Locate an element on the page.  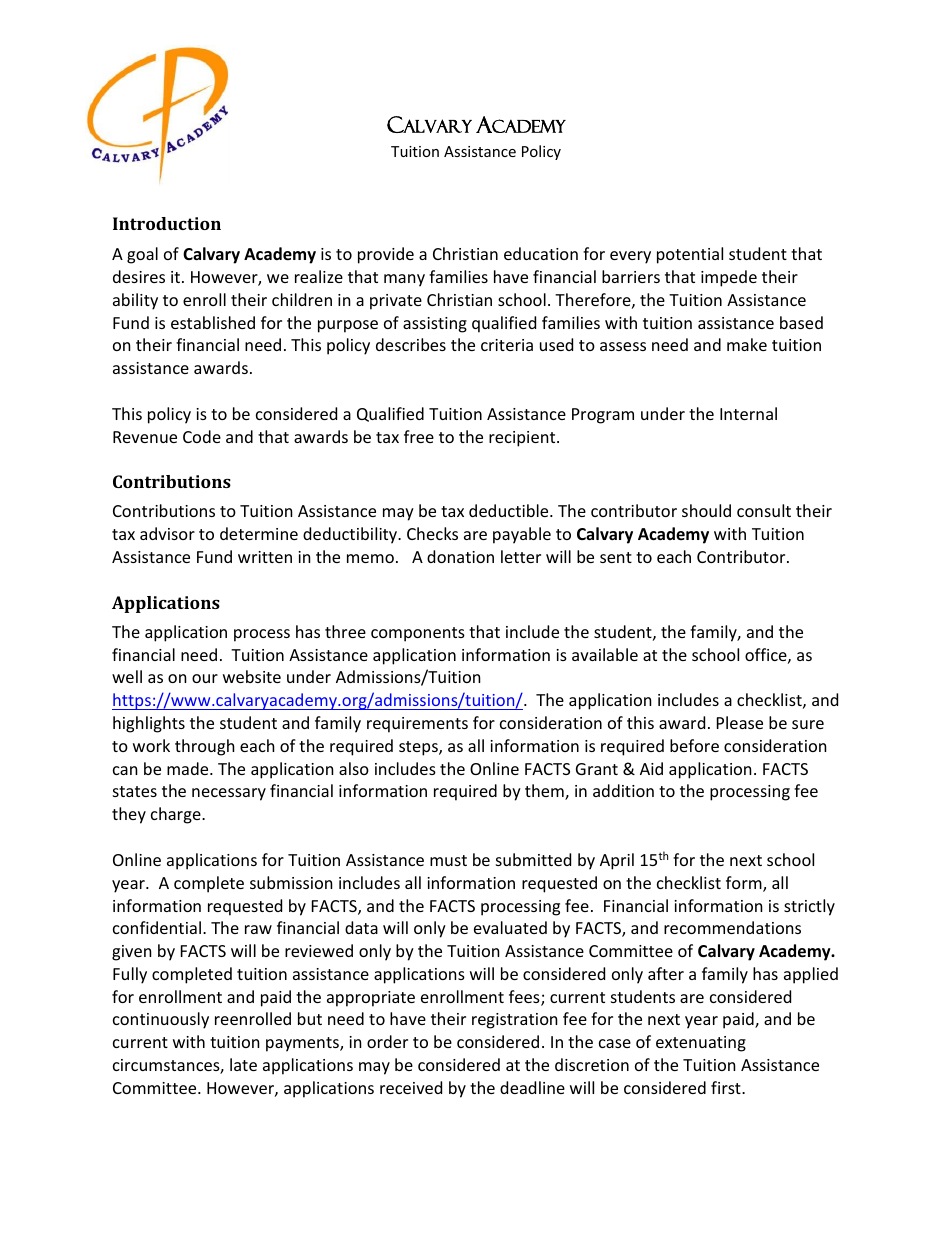
received is located at coordinates (411, 1087).
